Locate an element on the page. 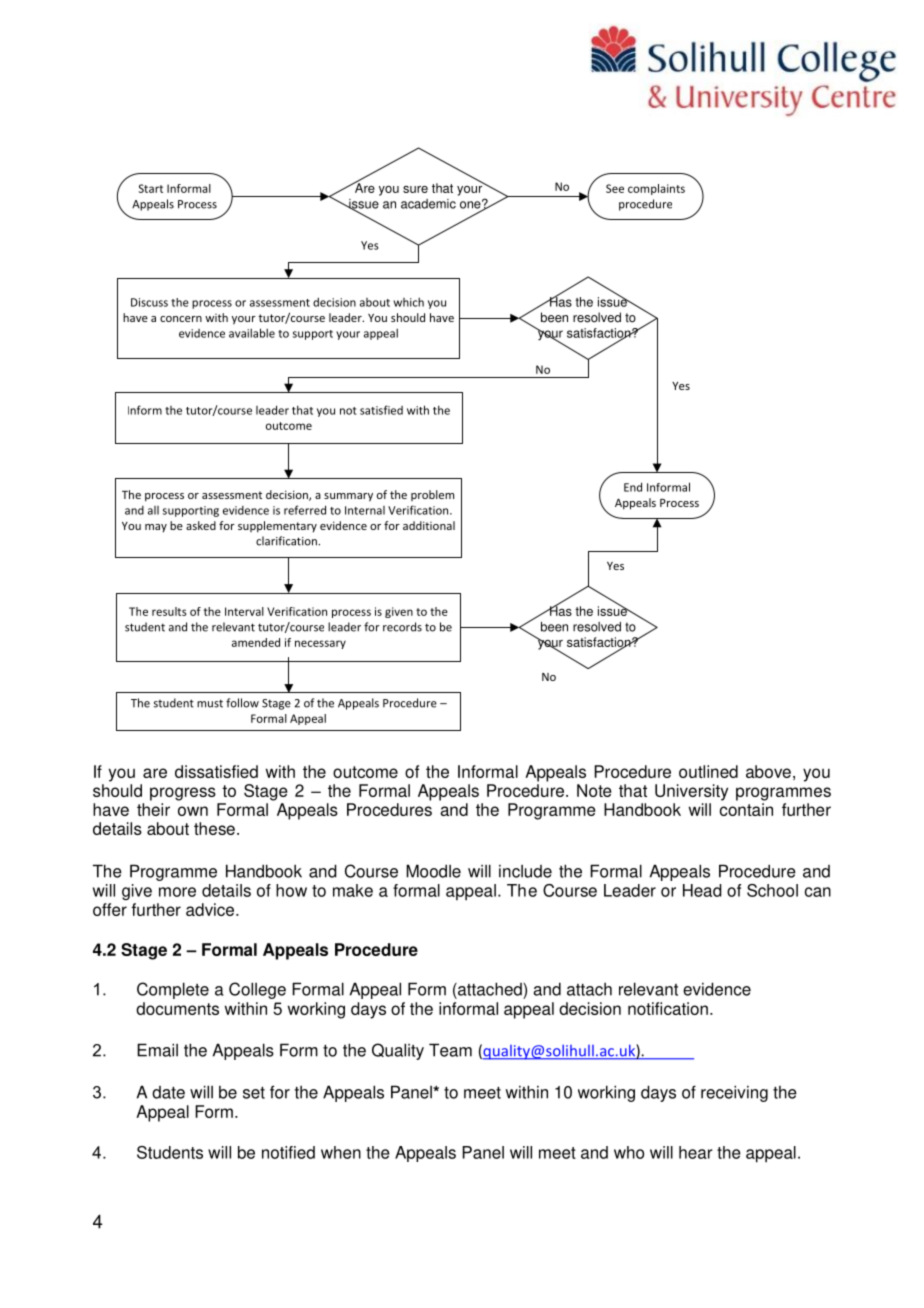  Moodle is located at coordinates (433, 871).
